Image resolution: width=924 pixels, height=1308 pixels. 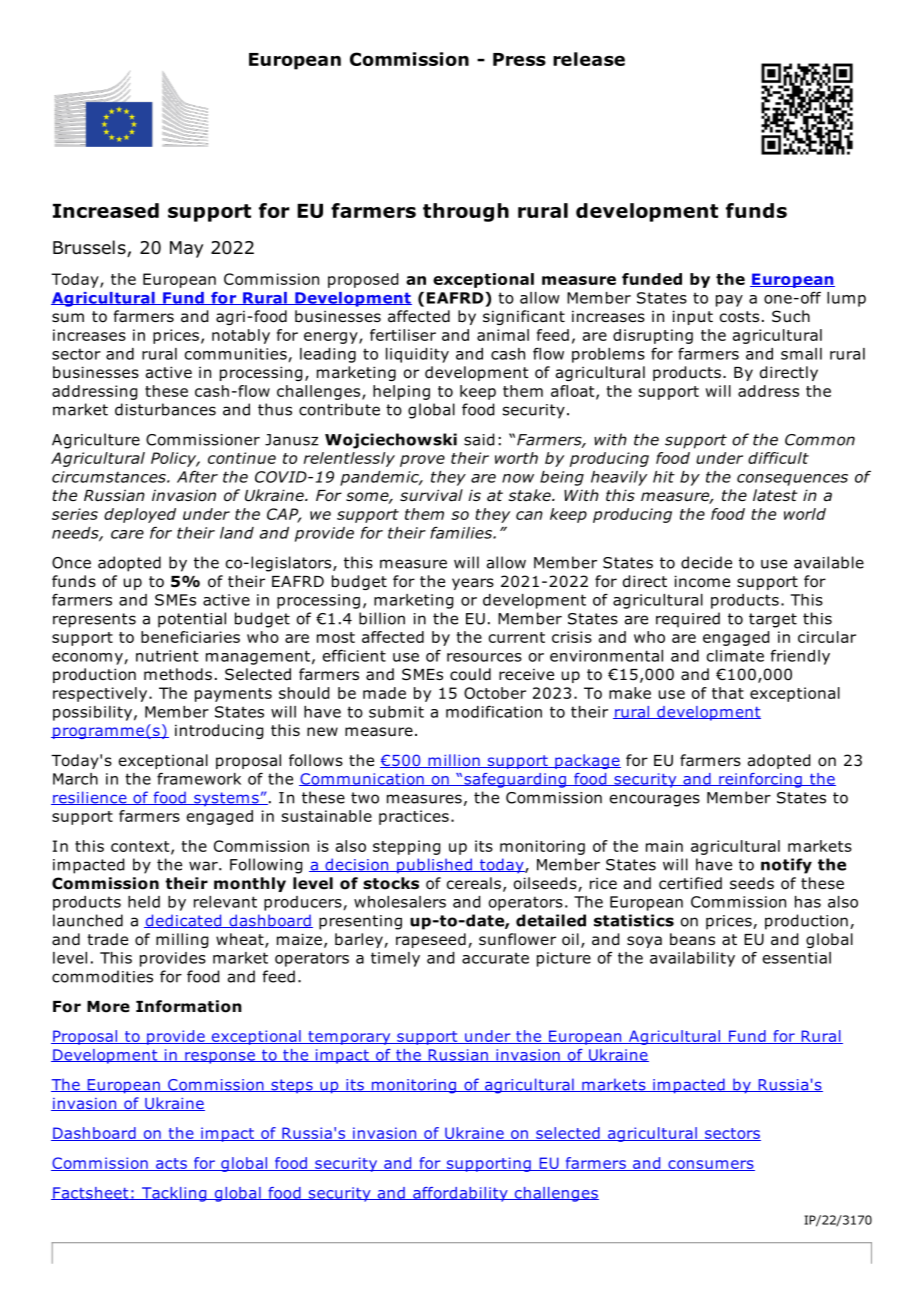 What do you see at coordinates (589, 59) in the document?
I see `release` at bounding box center [589, 59].
